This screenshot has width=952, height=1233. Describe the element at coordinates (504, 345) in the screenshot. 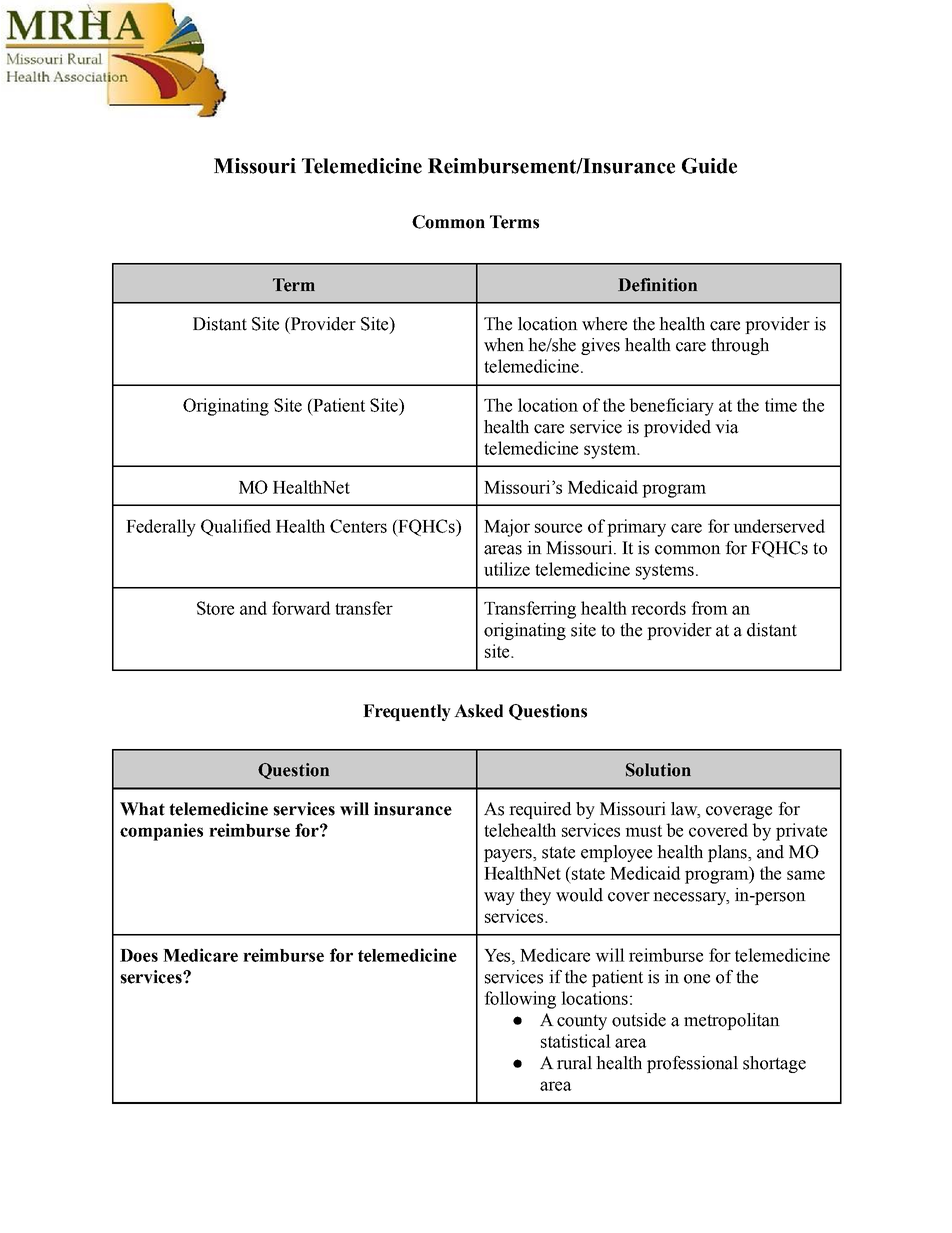

I see `when` at that location.
